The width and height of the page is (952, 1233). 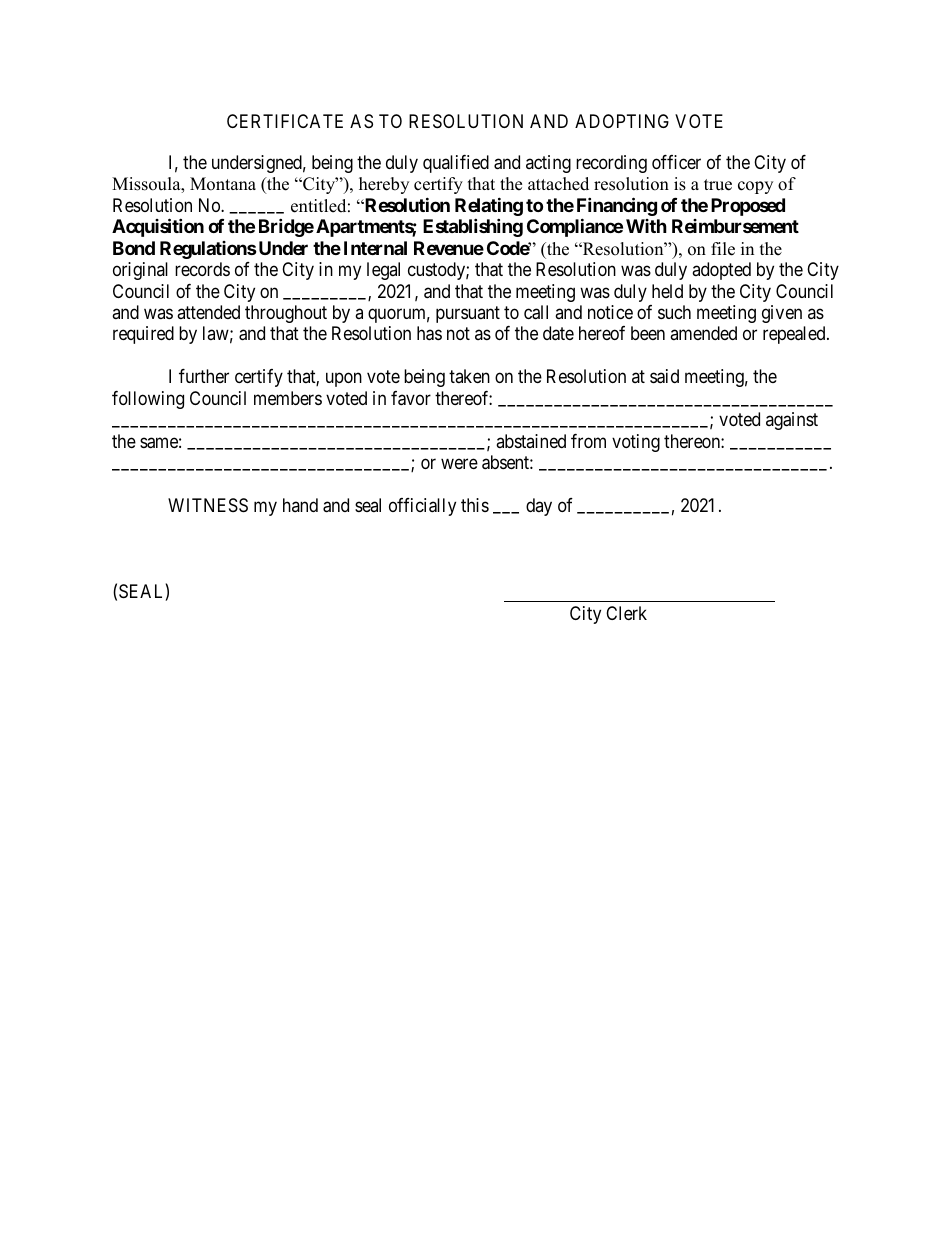 I want to click on CERTIFICATE, so click(x=285, y=121).
